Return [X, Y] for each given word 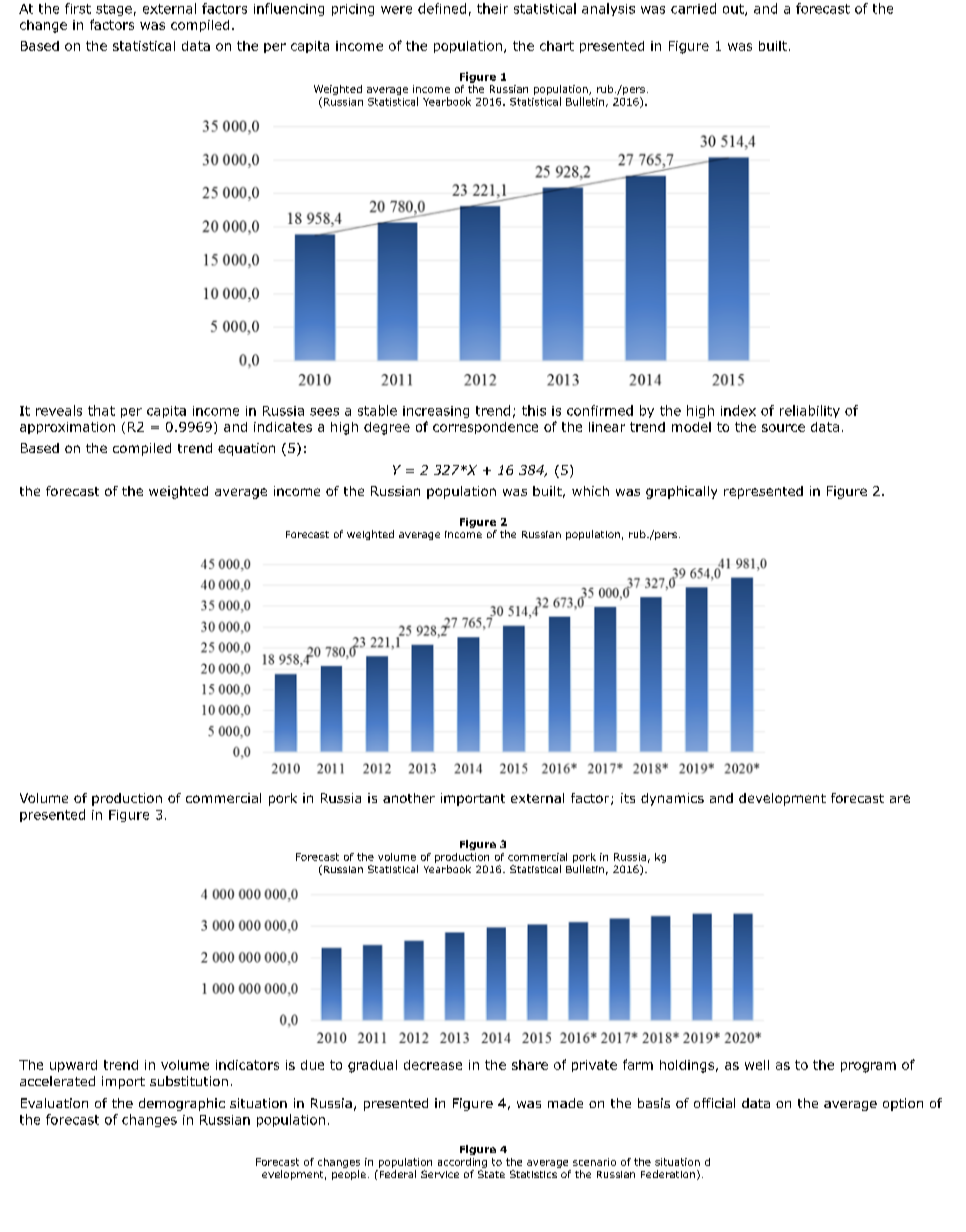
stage [114, 10]
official [714, 1103]
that [101, 410]
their [492, 8]
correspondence [485, 428]
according [462, 1163]
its [628, 798]
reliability [810, 411]
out [734, 10]
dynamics [672, 799]
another [409, 798]
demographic [182, 1104]
